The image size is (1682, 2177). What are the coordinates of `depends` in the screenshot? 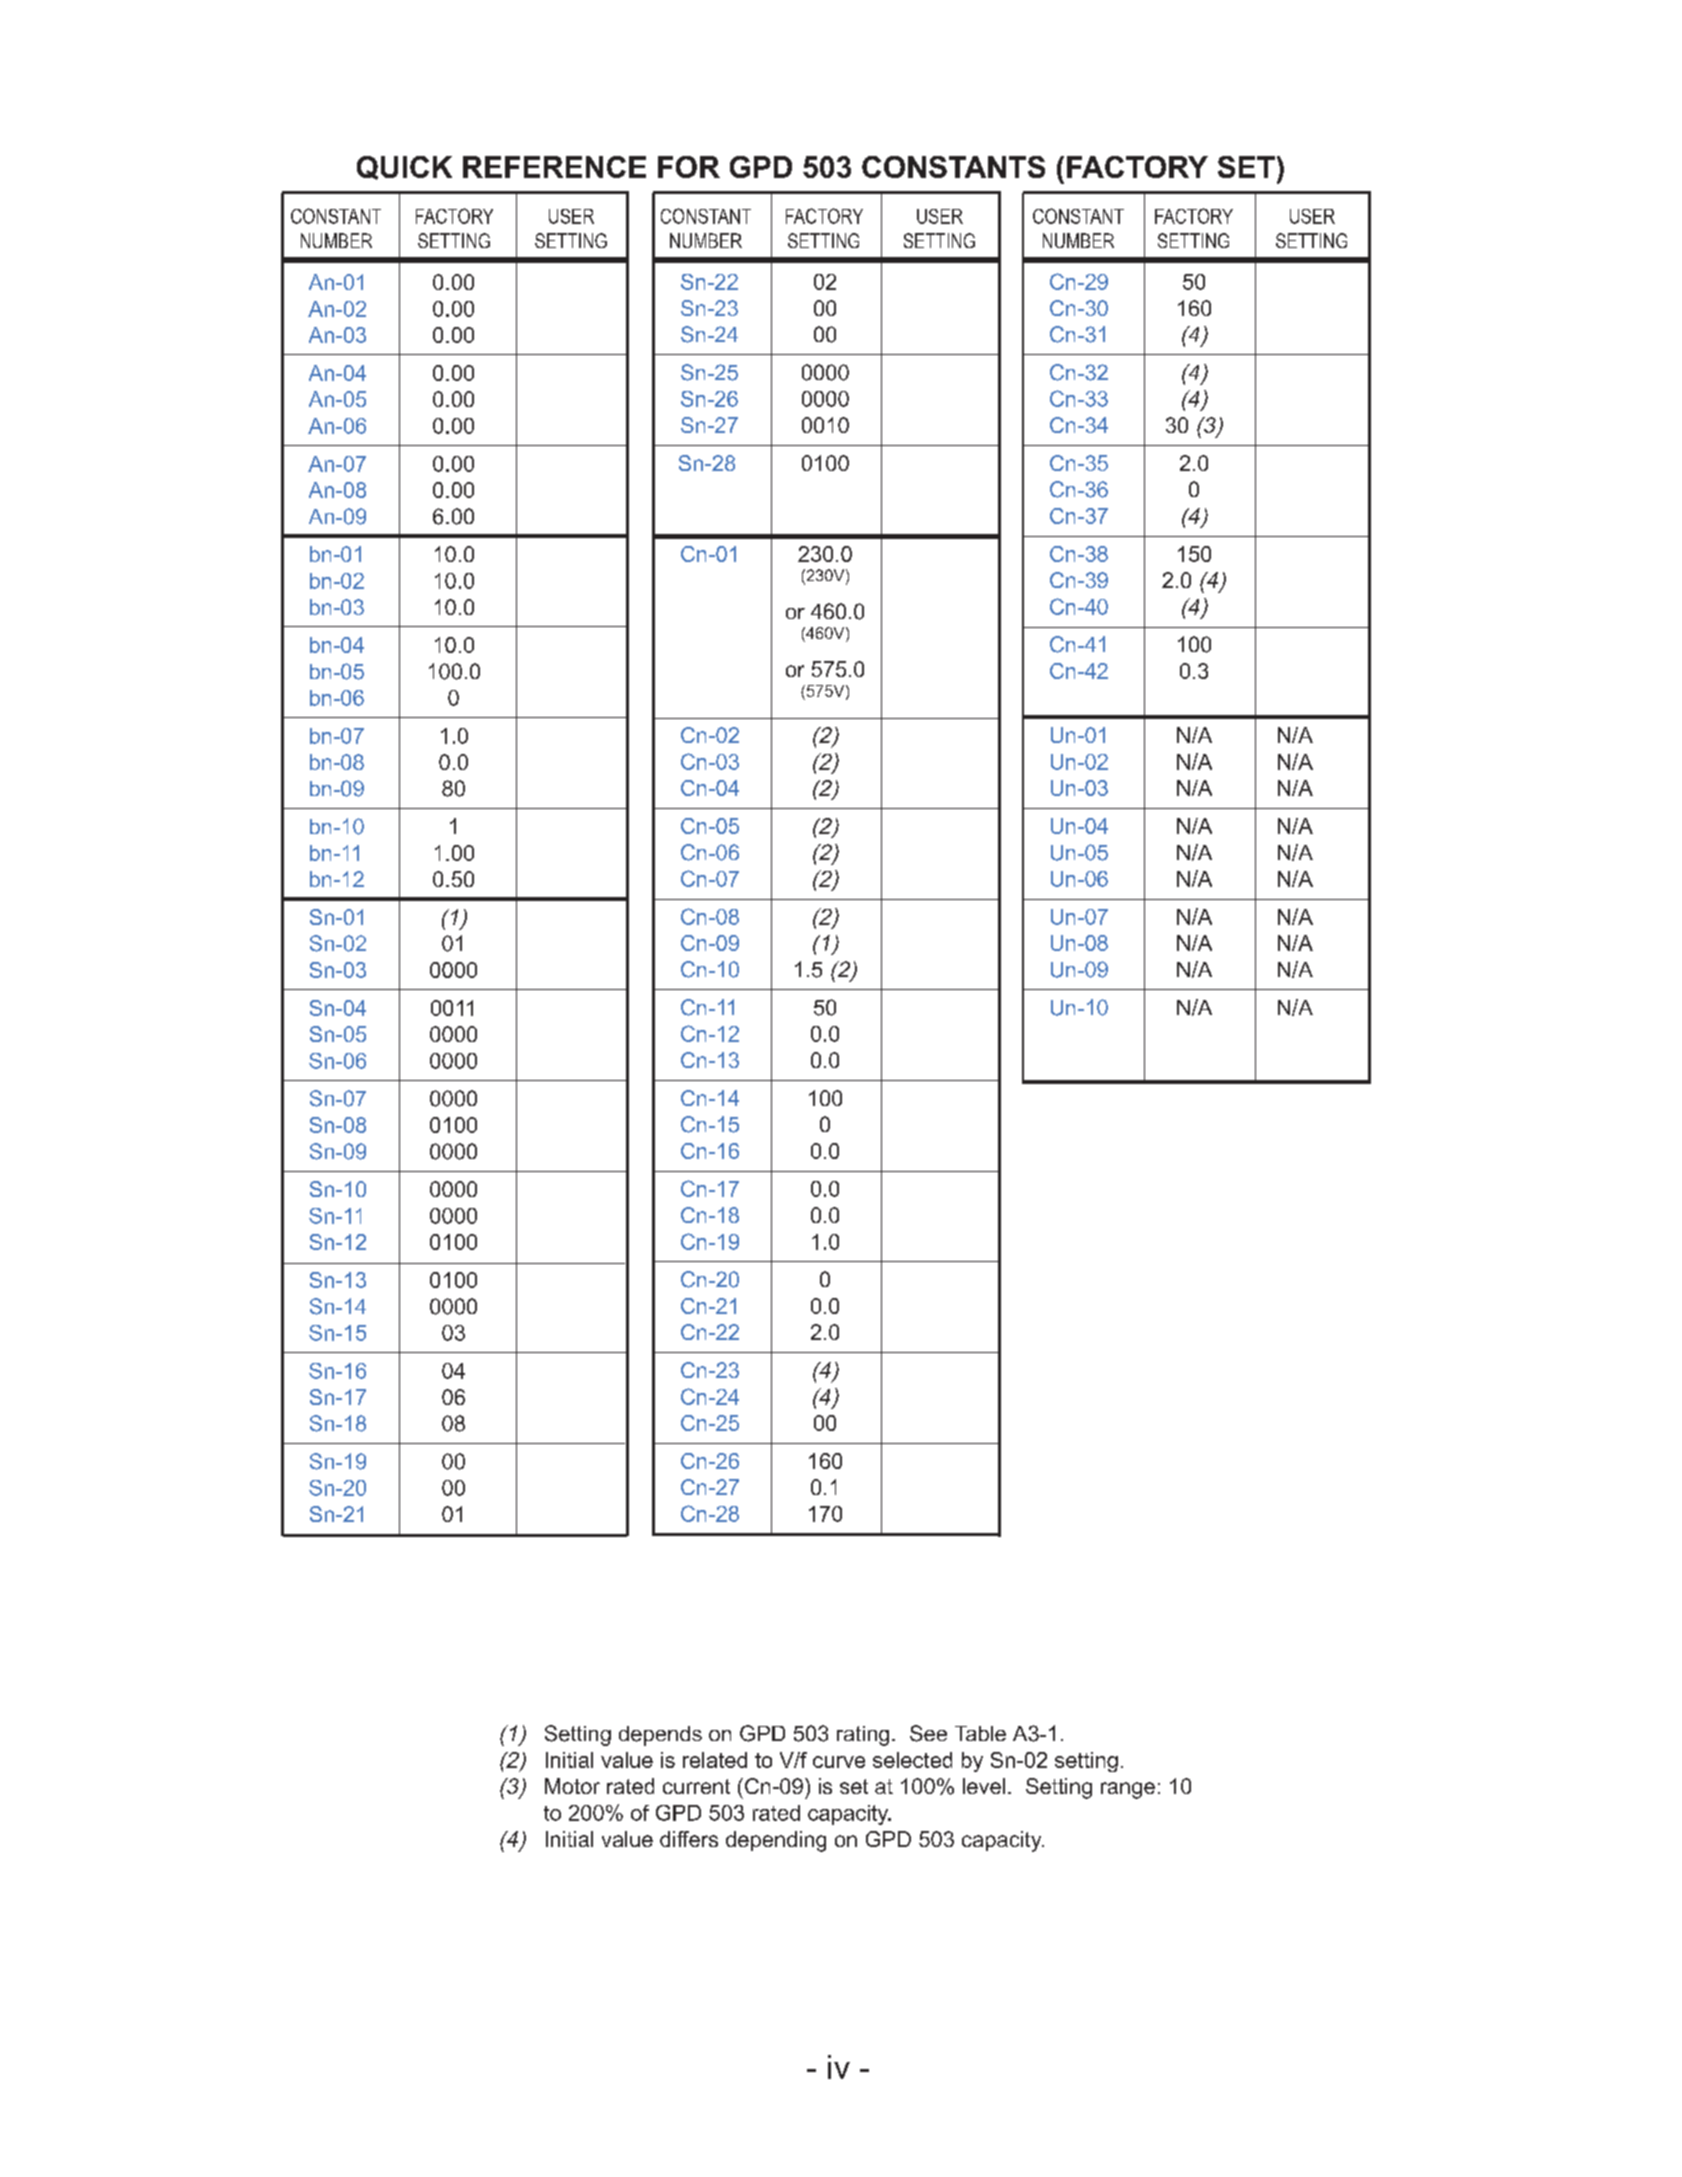 It's located at (660, 1736).
